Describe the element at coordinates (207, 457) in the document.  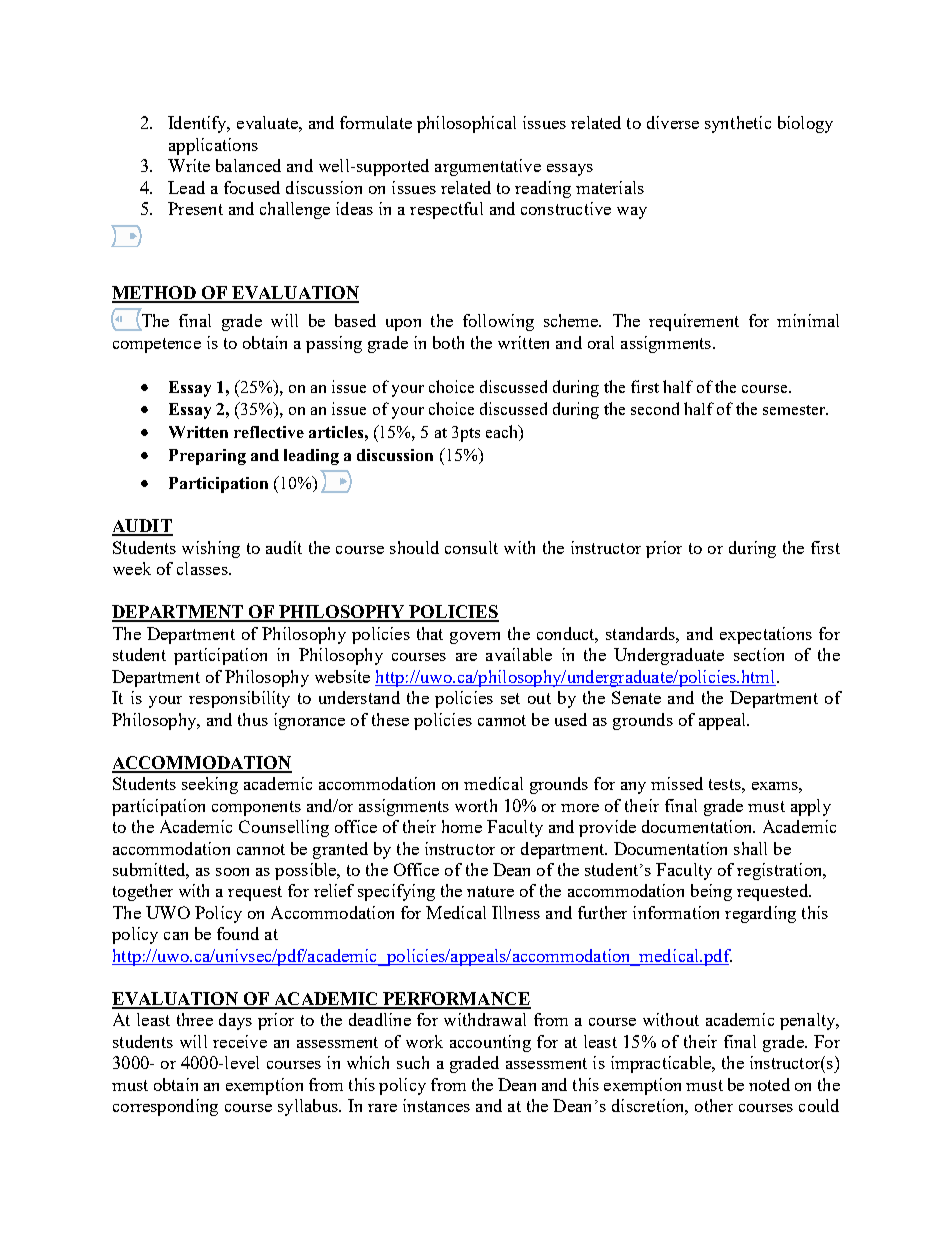
I see `Preparing` at that location.
